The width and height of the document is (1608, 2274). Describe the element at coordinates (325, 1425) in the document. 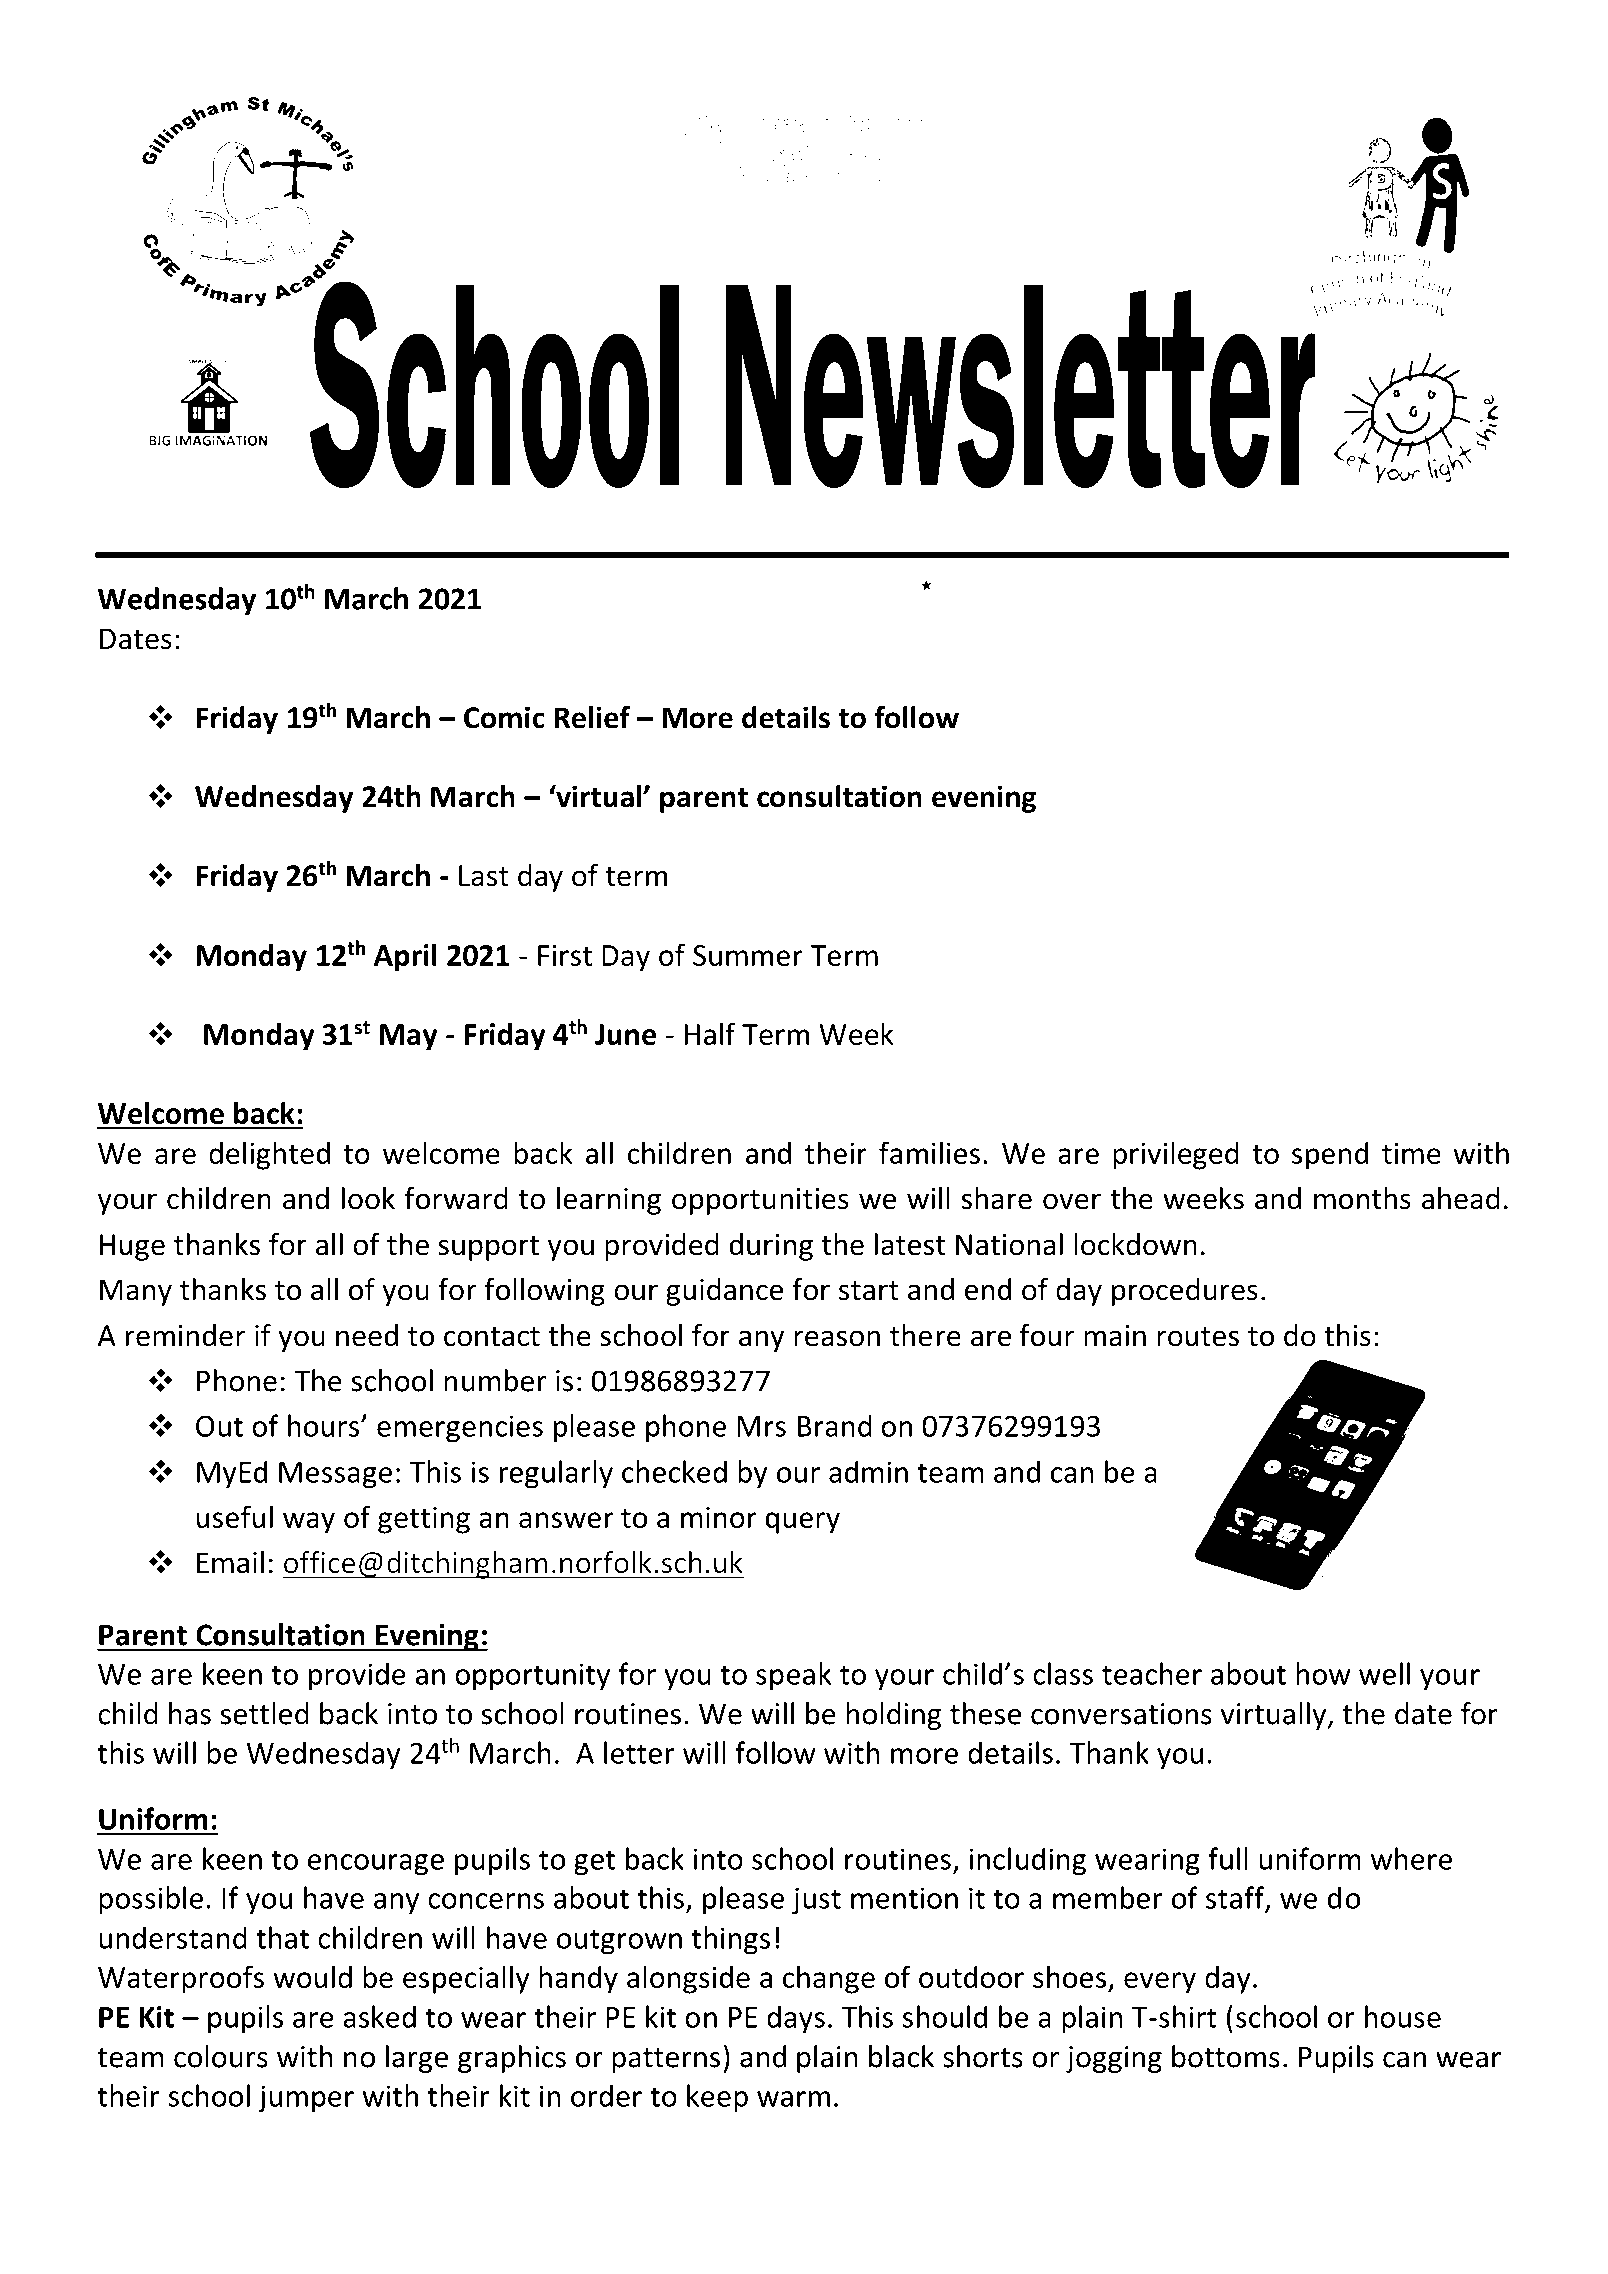

I see `hours` at that location.
